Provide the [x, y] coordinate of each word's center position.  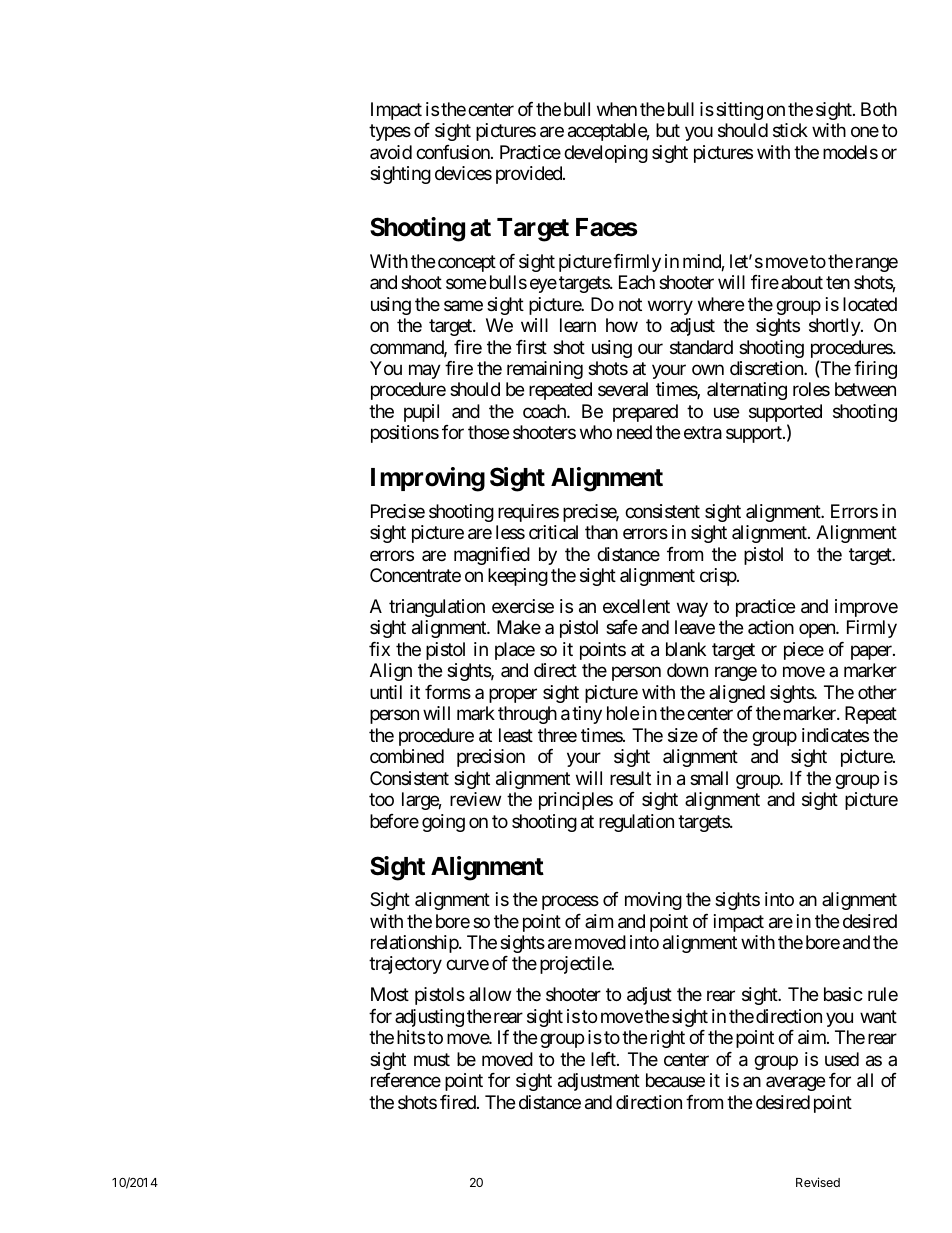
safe [621, 627]
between [865, 389]
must [432, 1059]
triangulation [437, 608]
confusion [454, 152]
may [425, 371]
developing [606, 154]
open [818, 631]
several [623, 389]
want [878, 1017]
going [443, 823]
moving [653, 901]
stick [790, 130]
